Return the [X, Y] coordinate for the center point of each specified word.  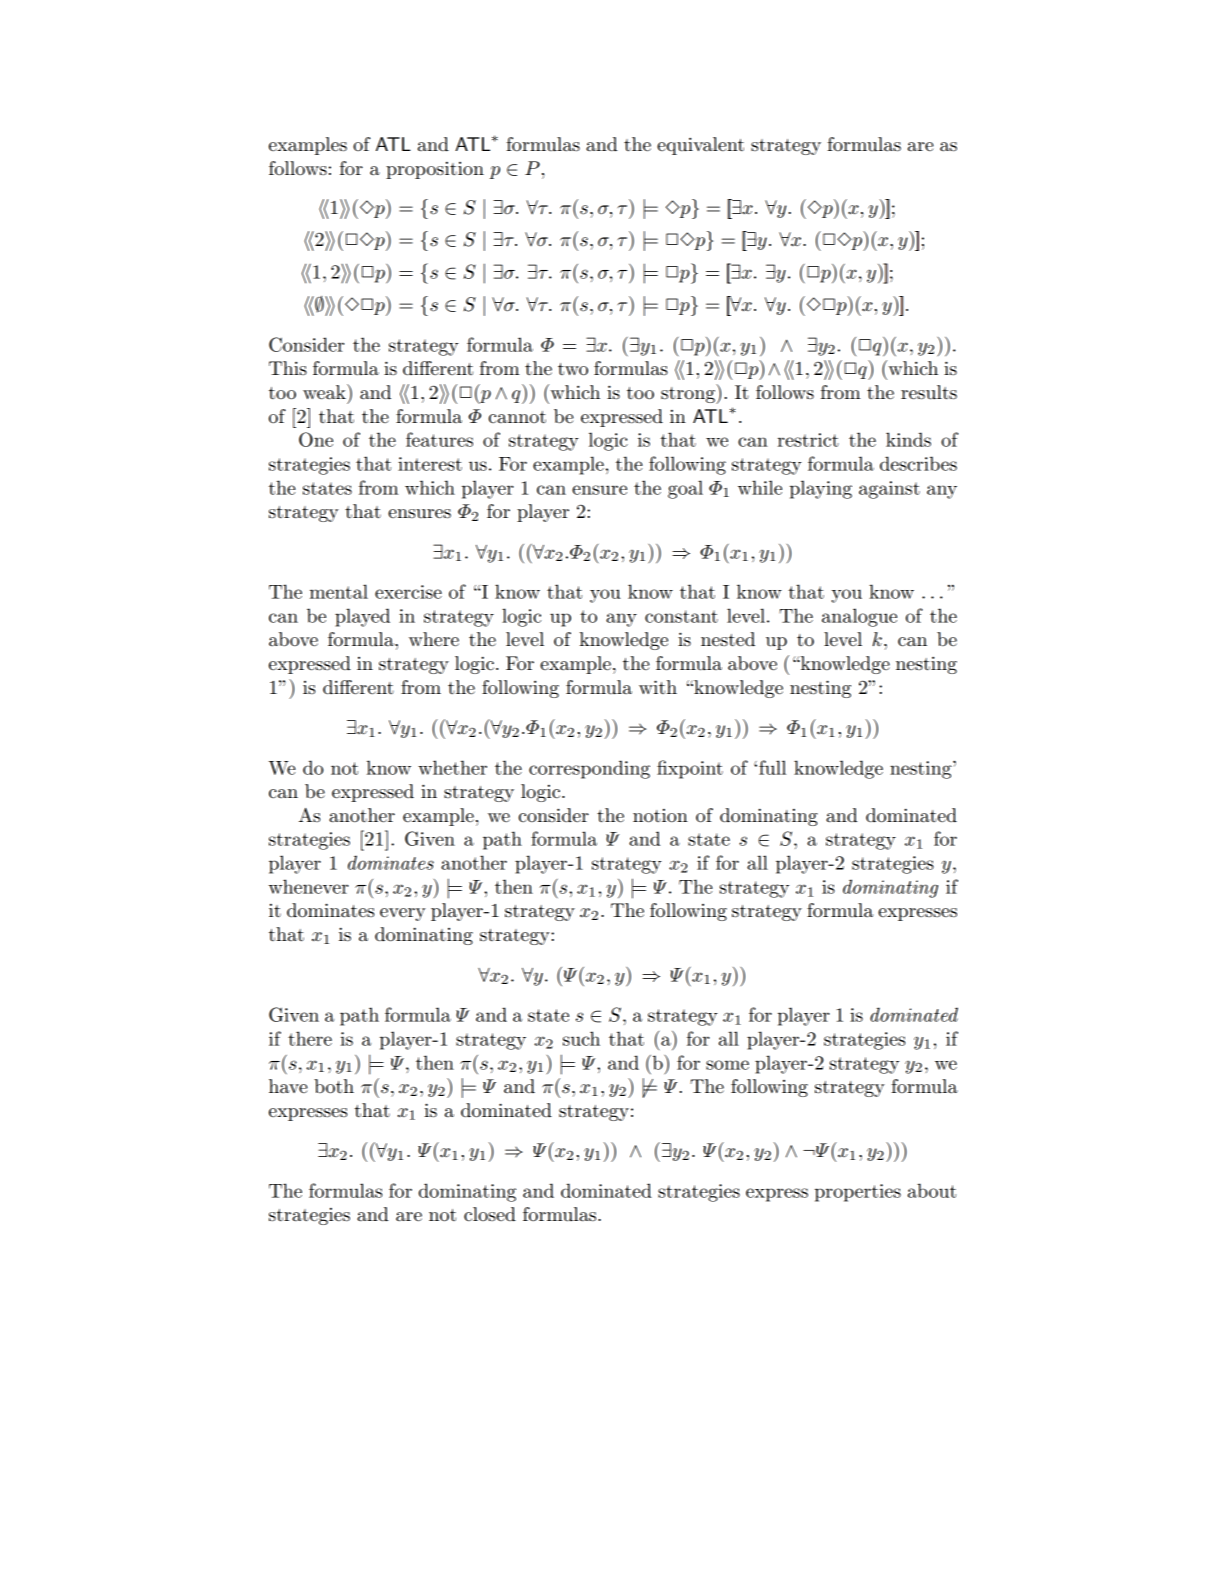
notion [660, 816]
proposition [435, 170]
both [334, 1086]
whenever [309, 886]
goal [685, 489]
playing [821, 489]
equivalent [700, 146]
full [772, 767]
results [929, 392]
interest [430, 464]
